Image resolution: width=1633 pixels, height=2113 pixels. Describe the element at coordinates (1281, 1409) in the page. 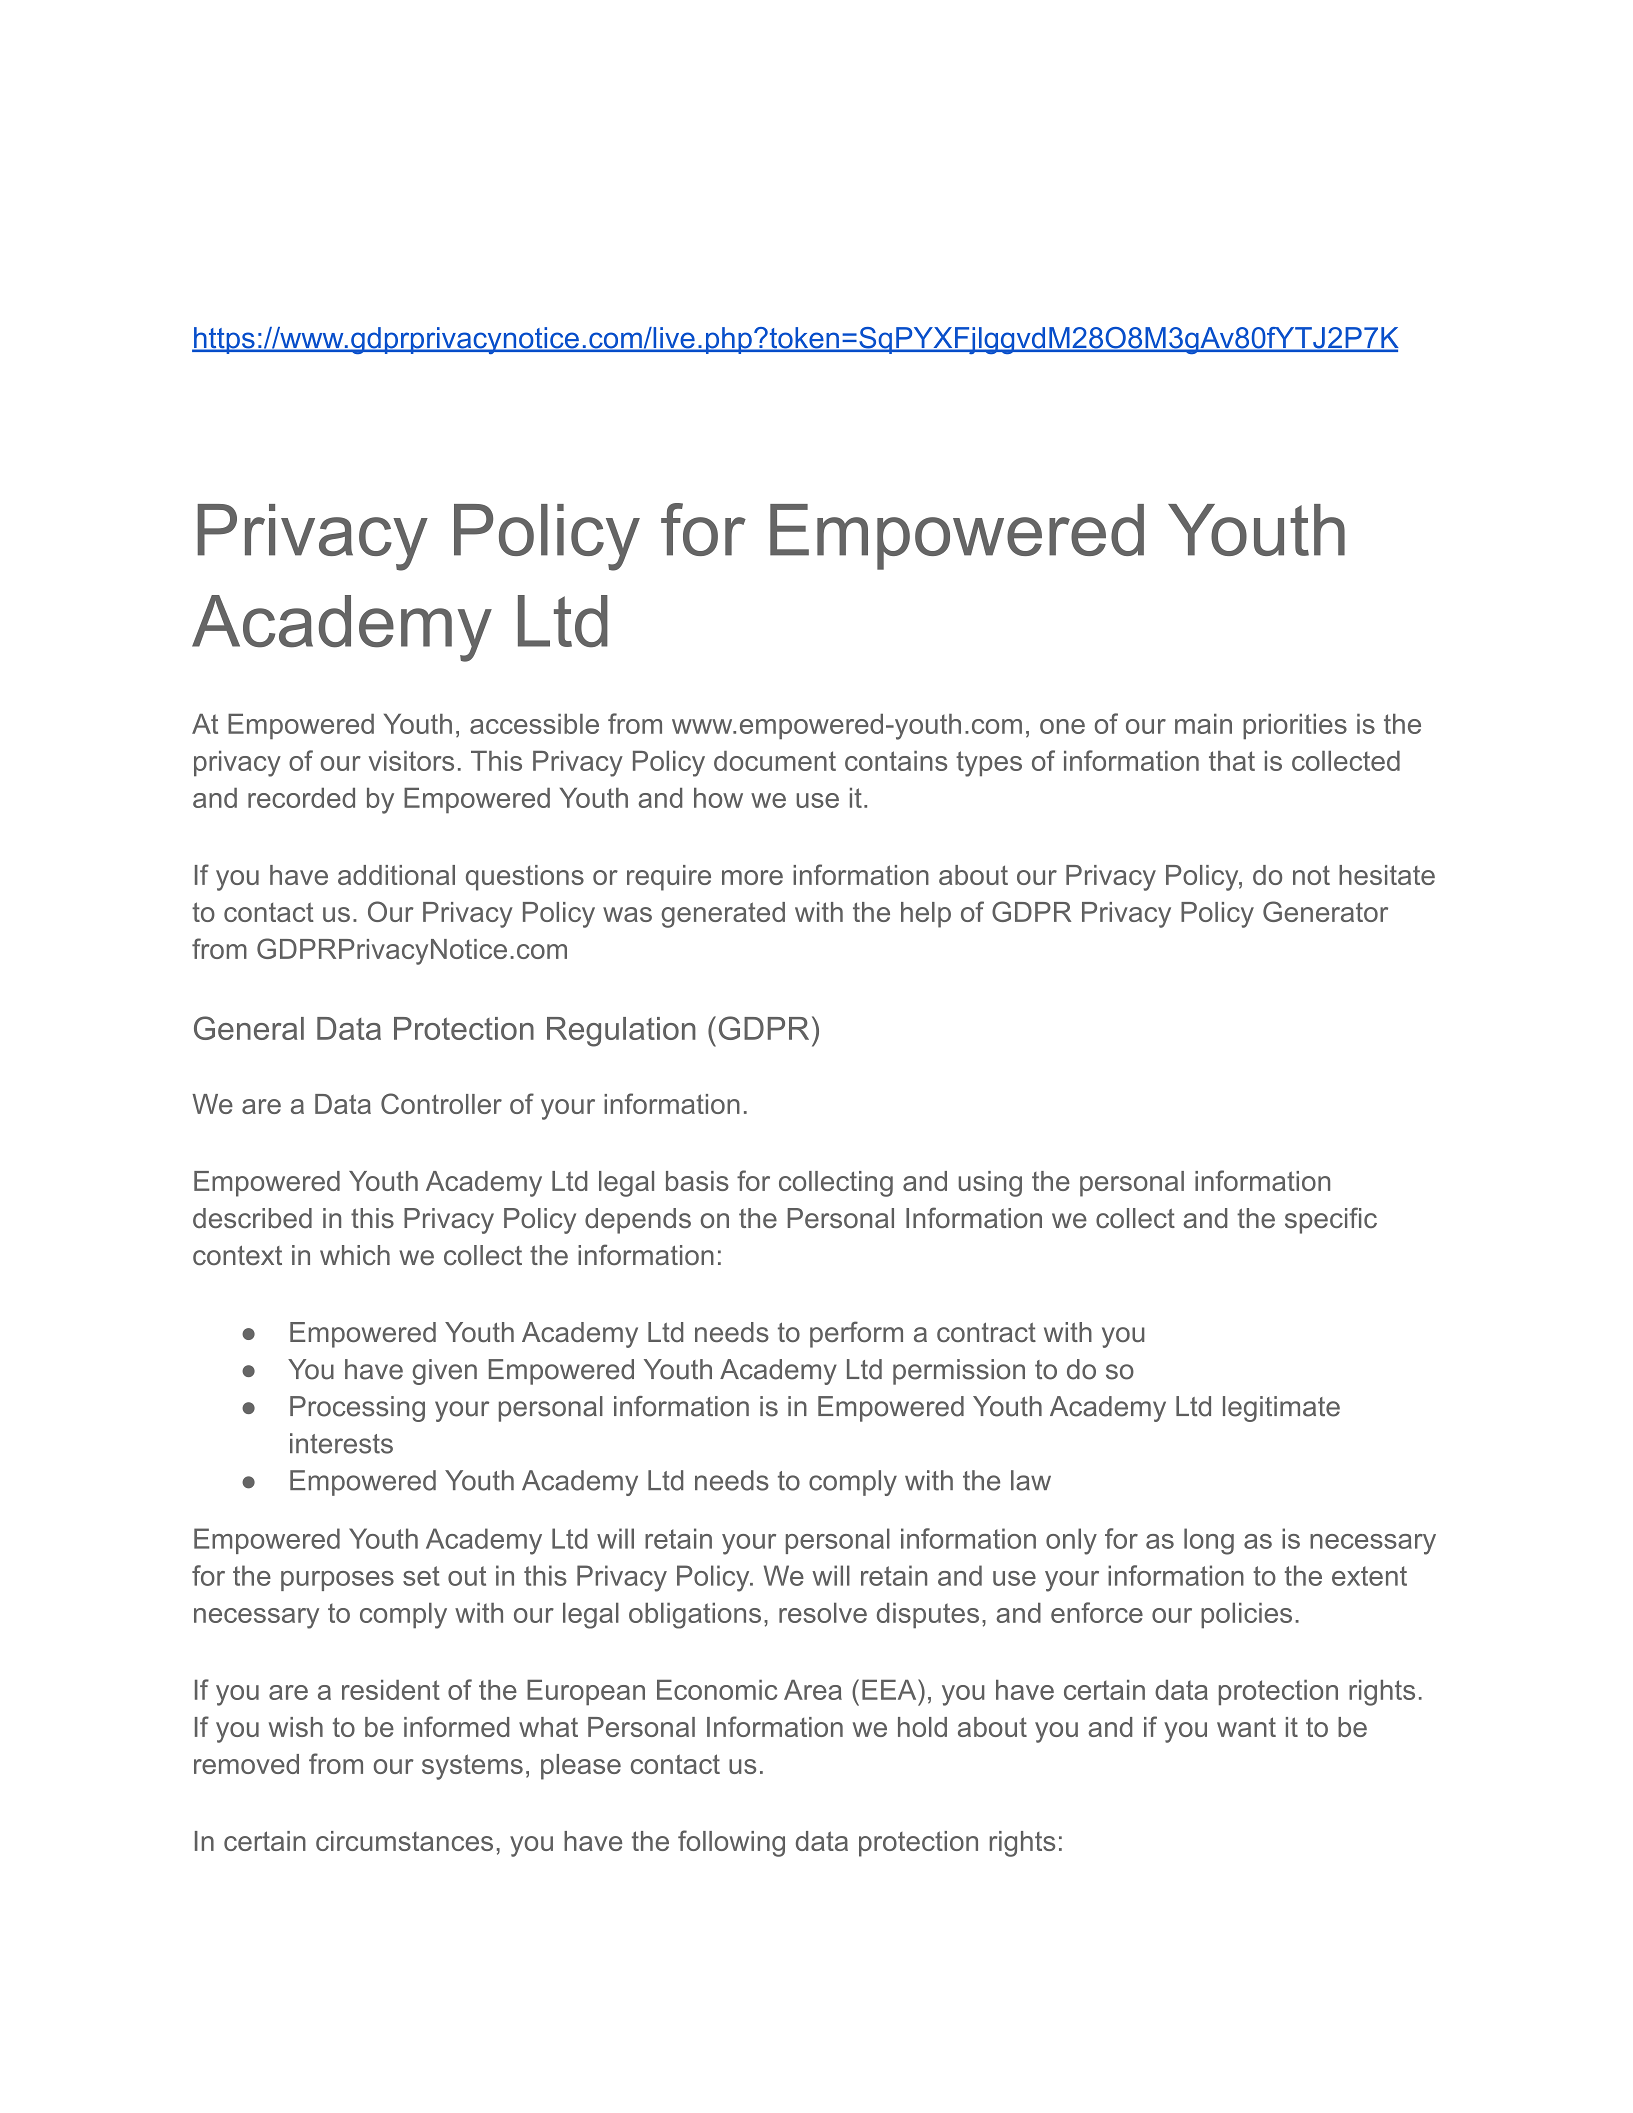

I see `legitimate` at that location.
